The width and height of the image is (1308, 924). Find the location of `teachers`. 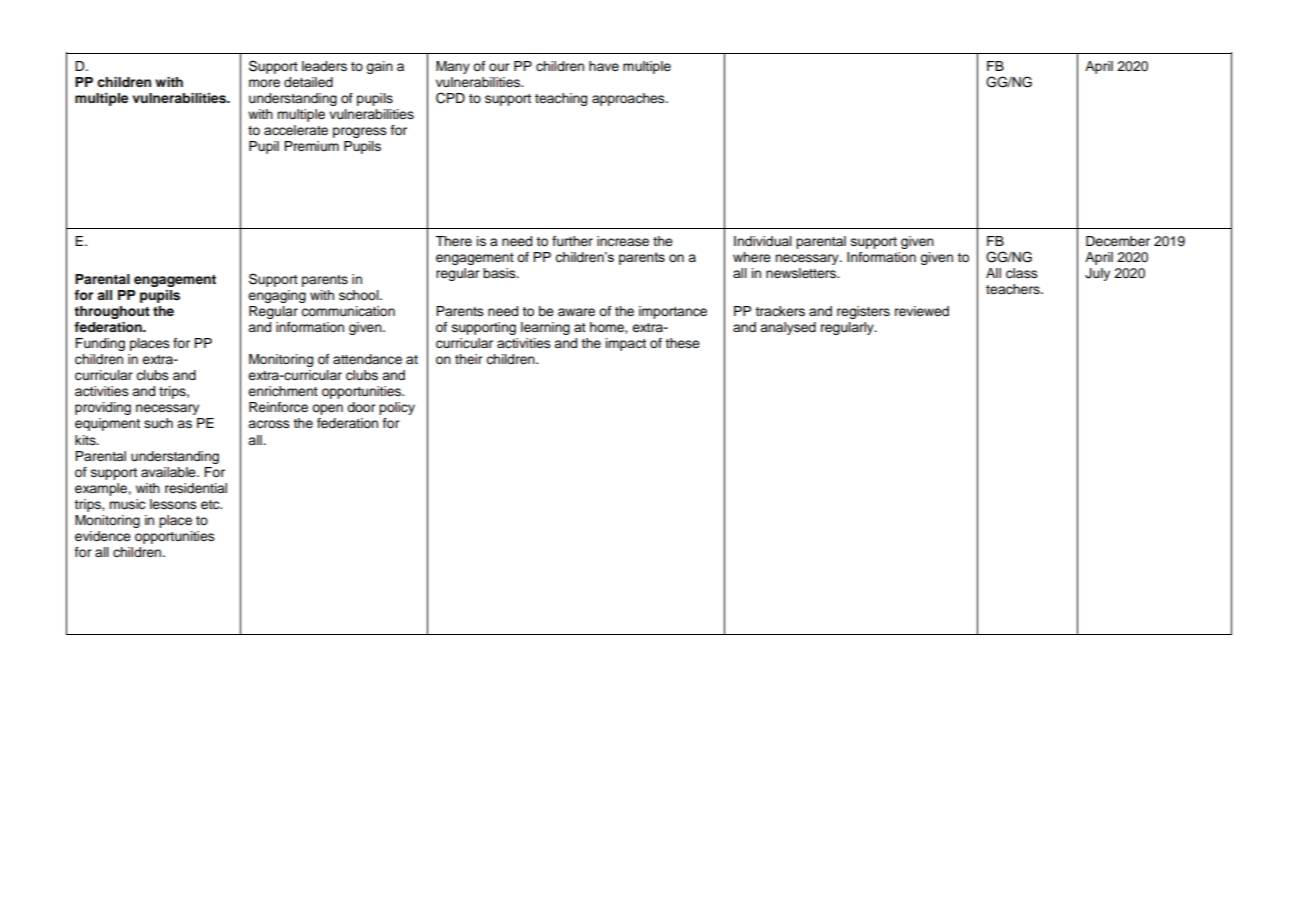

teachers is located at coordinates (1014, 289).
